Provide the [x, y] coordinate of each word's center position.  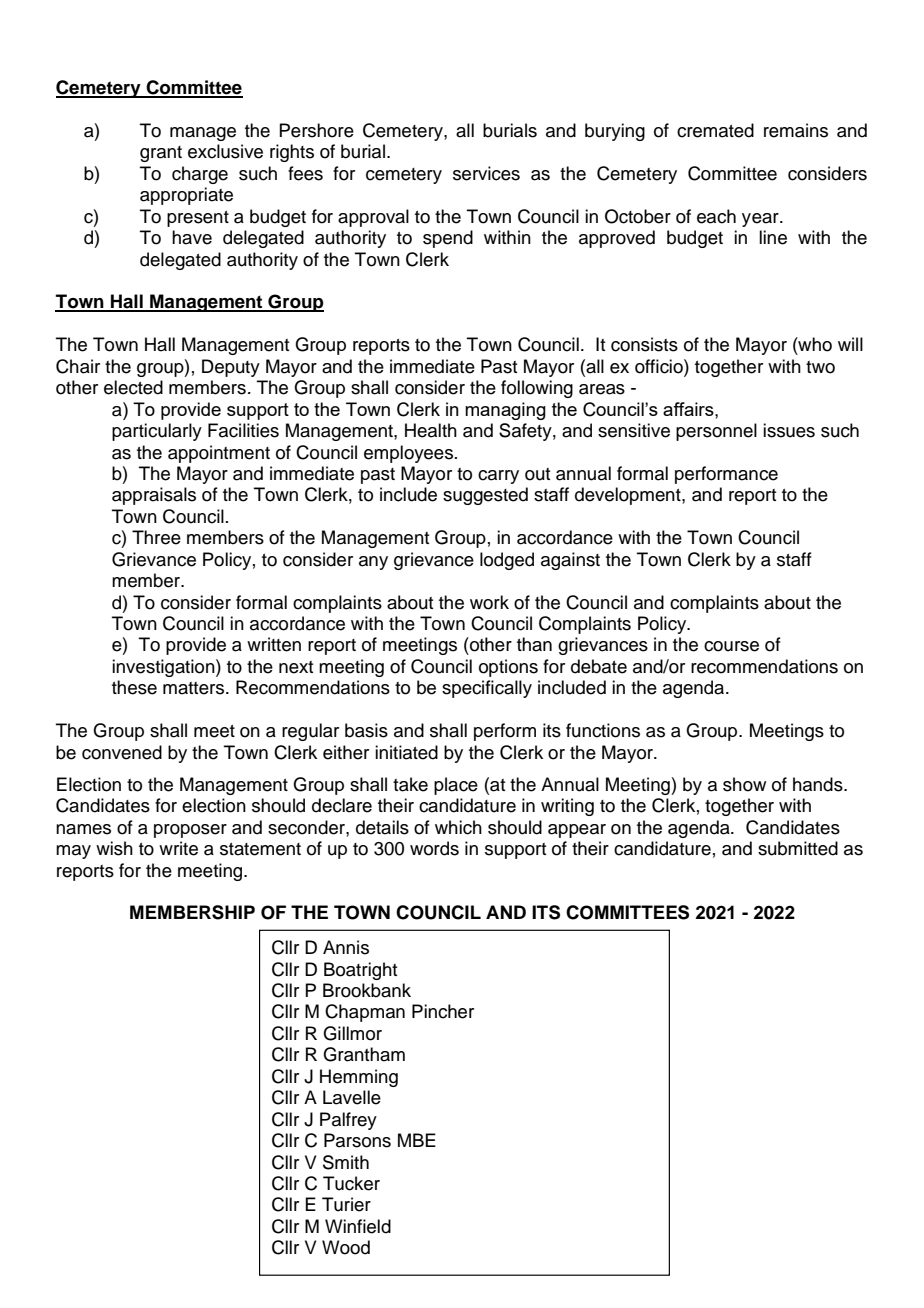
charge [200, 175]
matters [195, 688]
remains [796, 130]
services [486, 173]
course [731, 646]
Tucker [351, 1183]
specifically [487, 689]
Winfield [358, 1226]
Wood [346, 1247]
